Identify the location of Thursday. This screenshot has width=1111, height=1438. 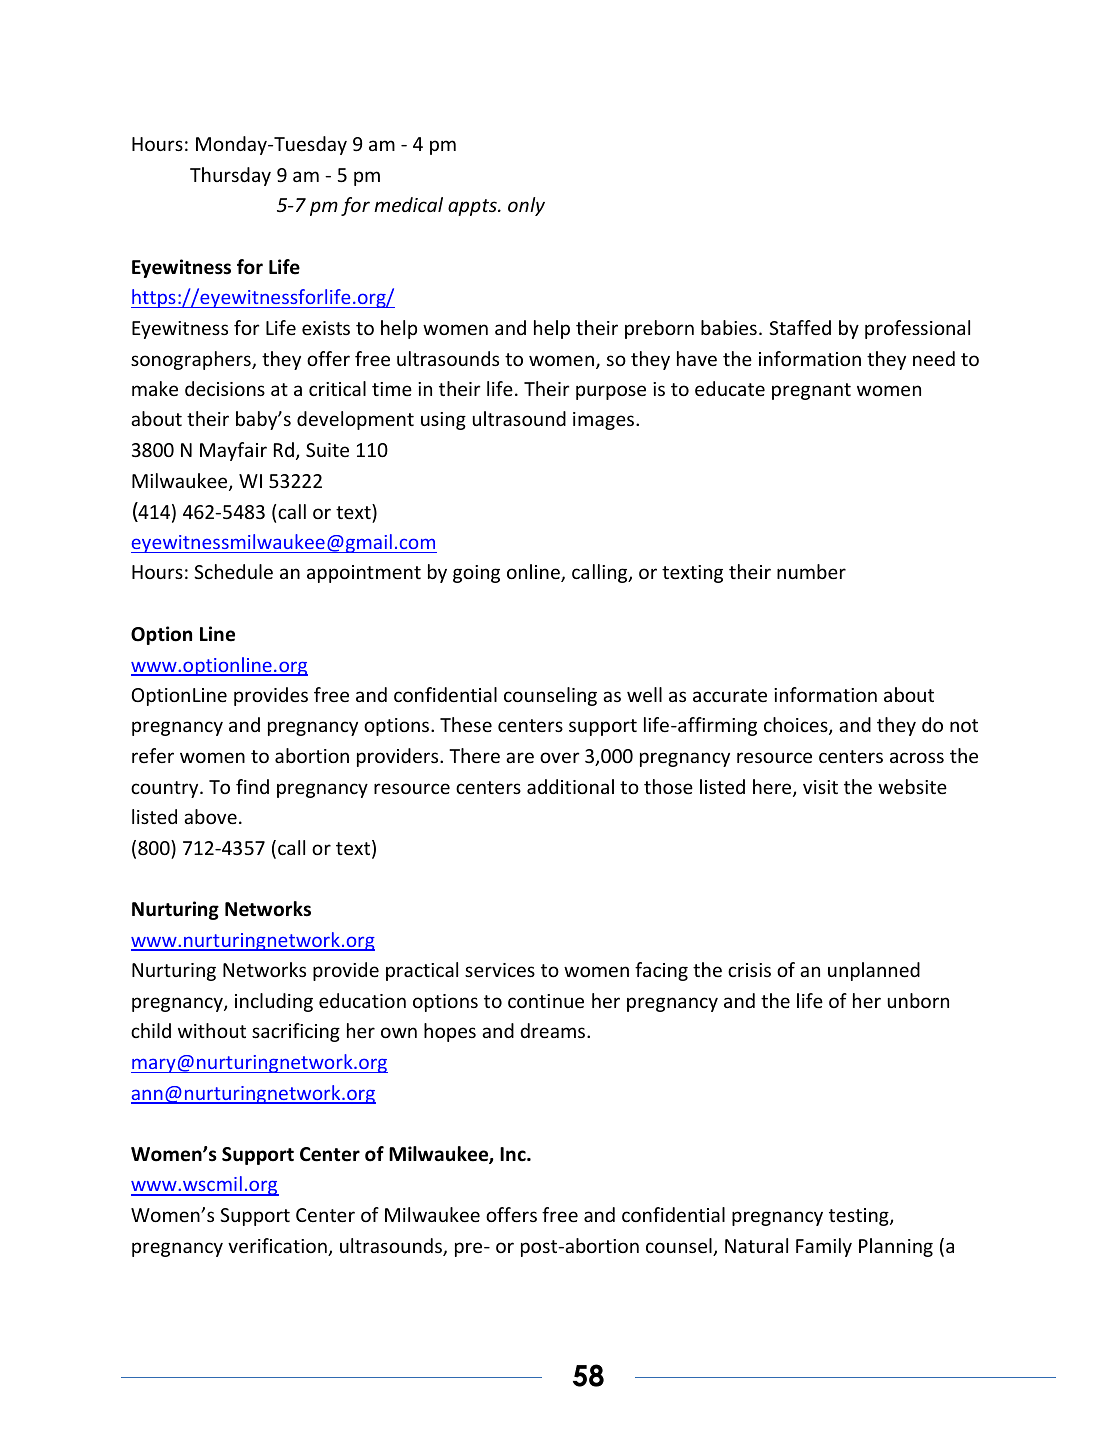
(230, 176).
